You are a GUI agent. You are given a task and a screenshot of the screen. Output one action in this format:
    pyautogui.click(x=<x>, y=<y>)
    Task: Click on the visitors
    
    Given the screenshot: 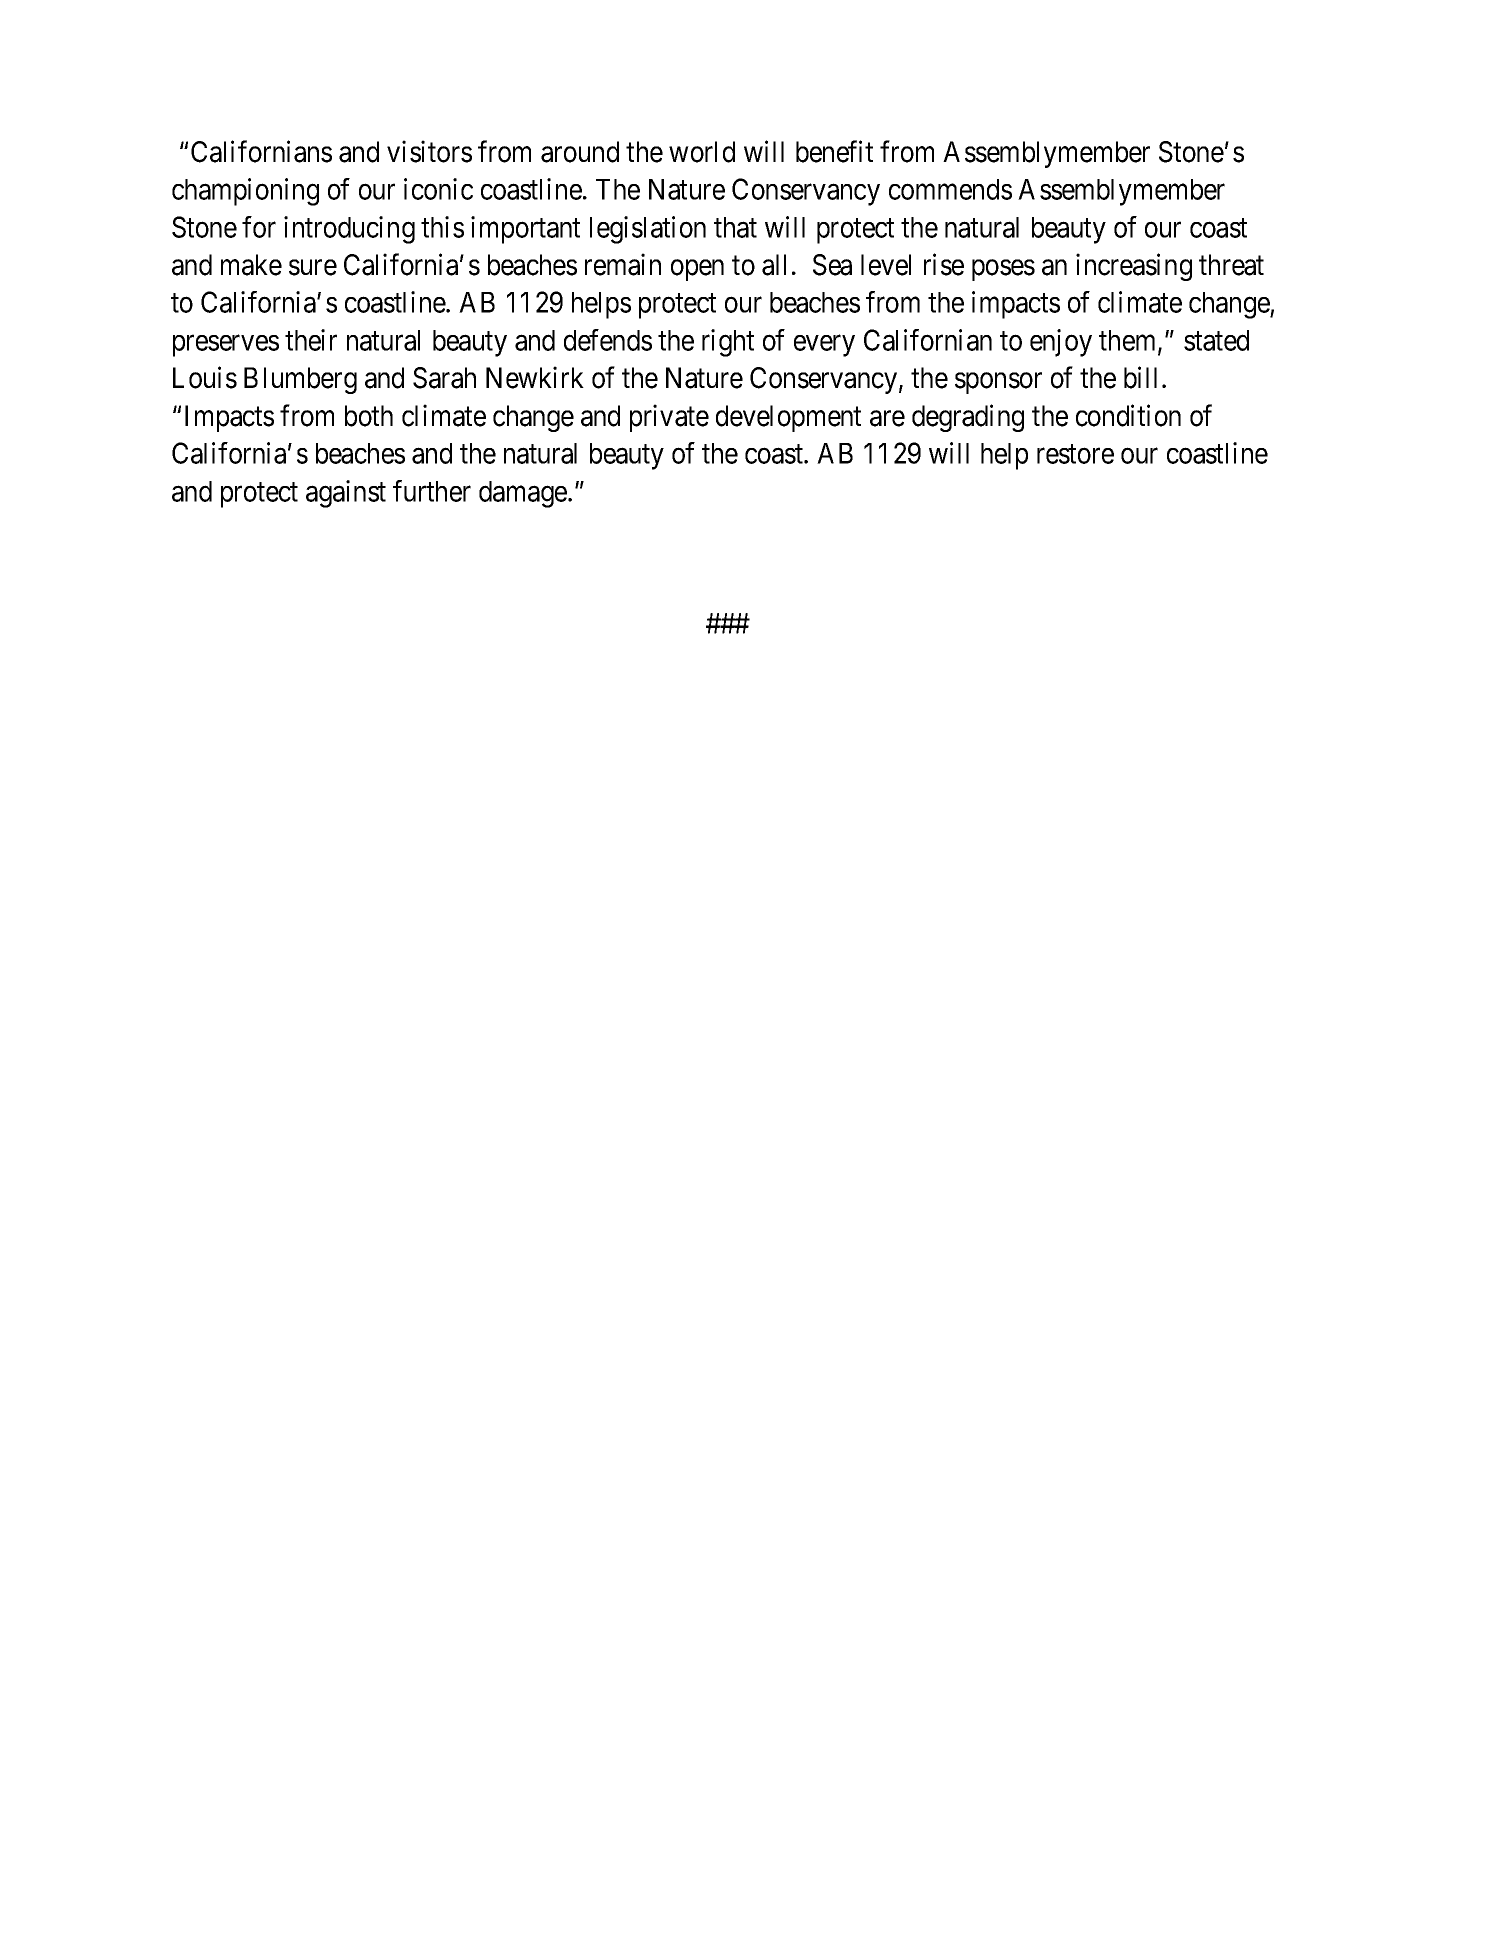 What is the action you would take?
    pyautogui.click(x=429, y=151)
